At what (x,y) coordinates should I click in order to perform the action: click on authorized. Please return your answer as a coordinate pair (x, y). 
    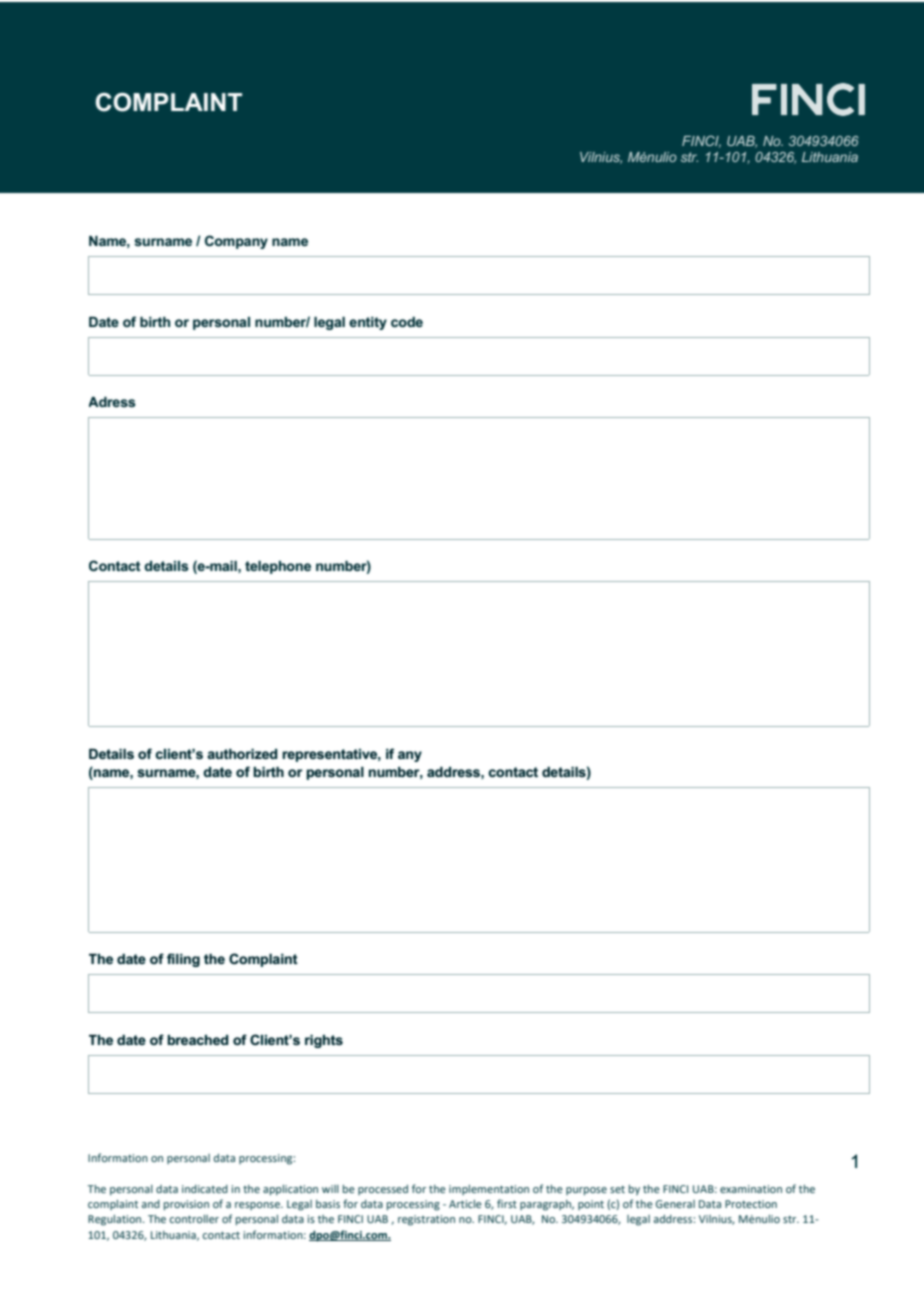
    Looking at the image, I should click on (242, 754).
